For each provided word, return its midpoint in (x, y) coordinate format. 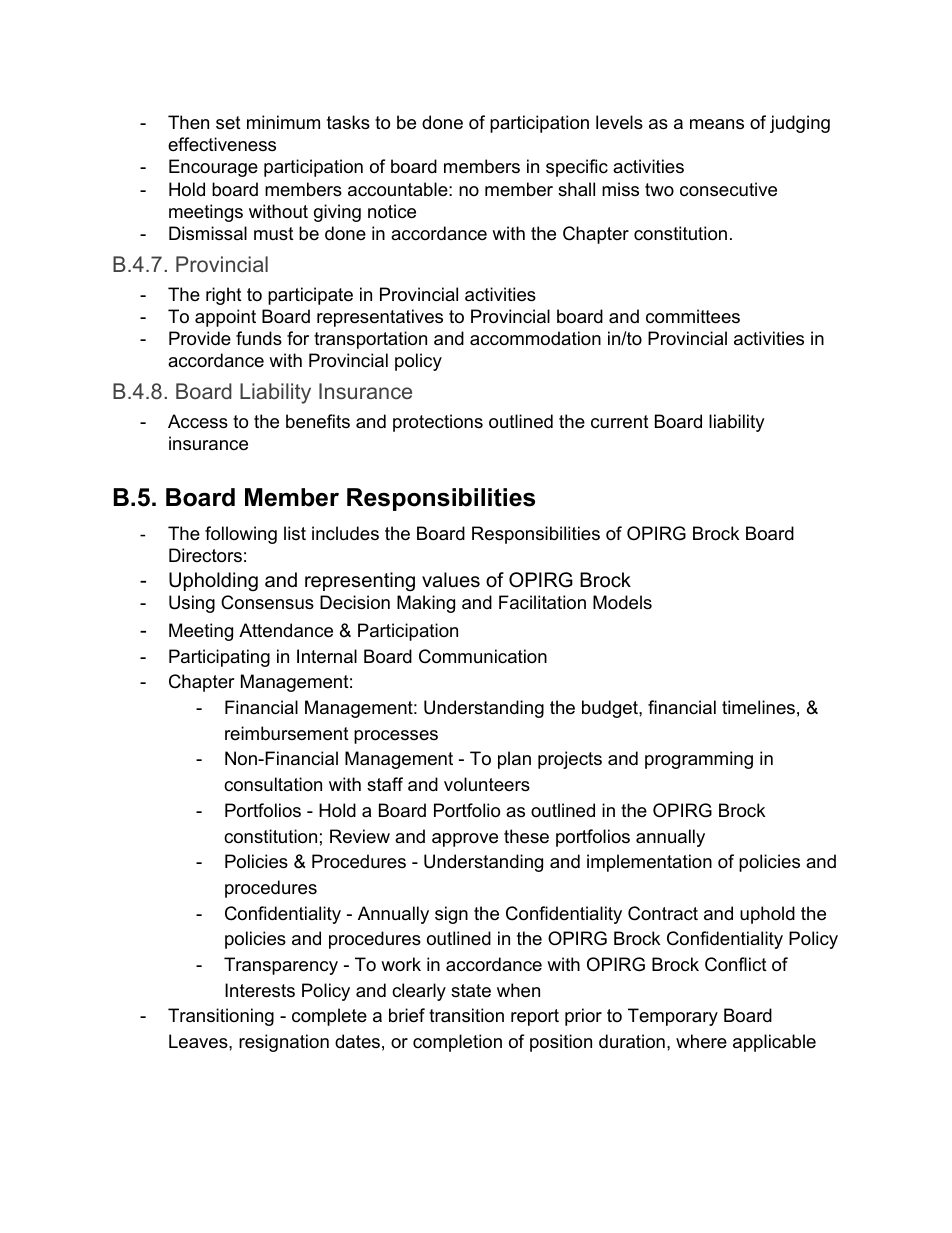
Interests (260, 990)
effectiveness (222, 144)
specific (577, 168)
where (701, 1041)
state (471, 991)
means (717, 124)
